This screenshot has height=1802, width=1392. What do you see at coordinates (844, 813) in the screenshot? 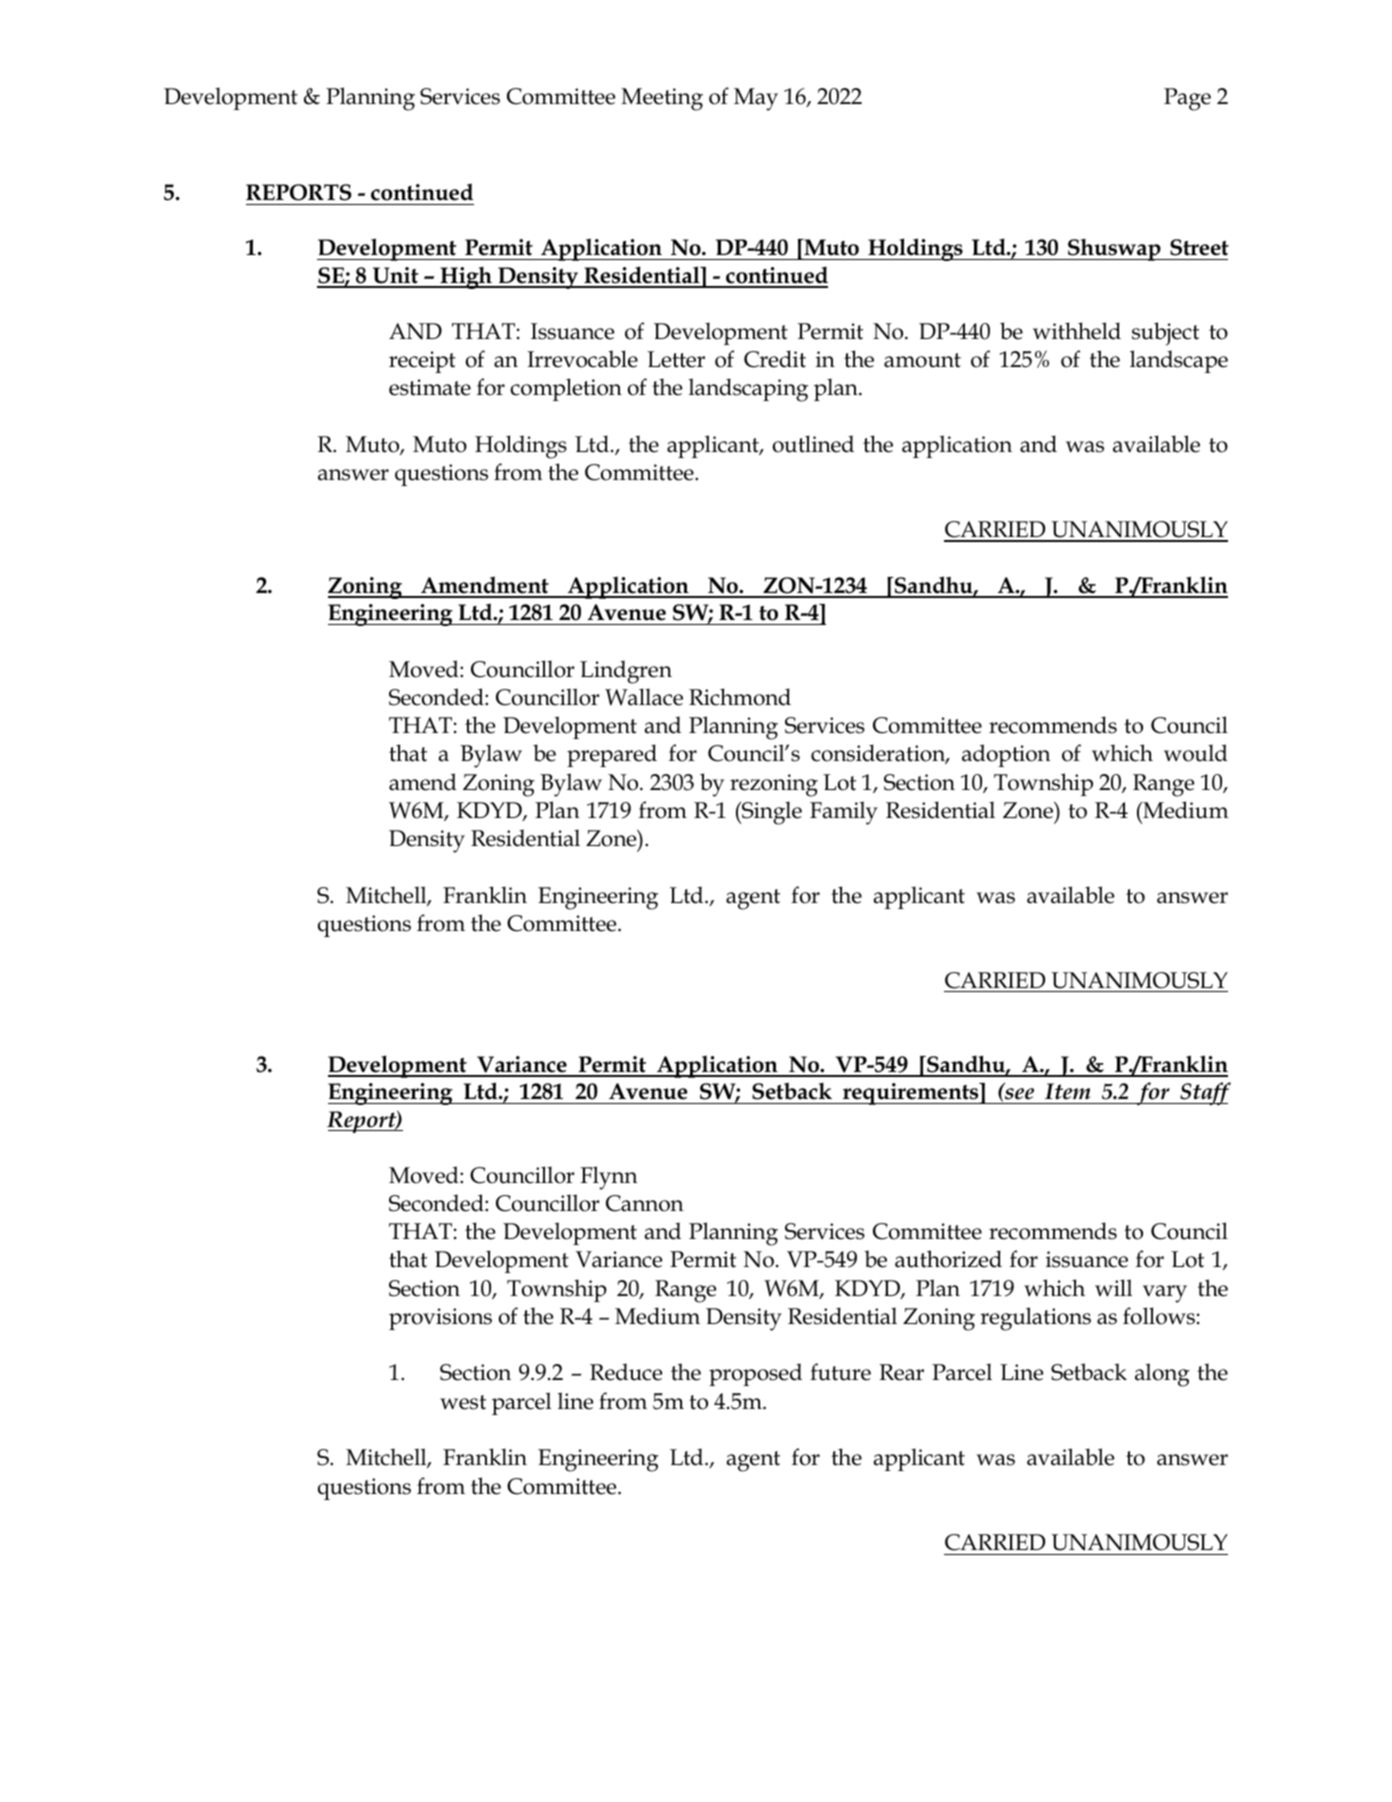
I see `Family` at bounding box center [844, 813].
